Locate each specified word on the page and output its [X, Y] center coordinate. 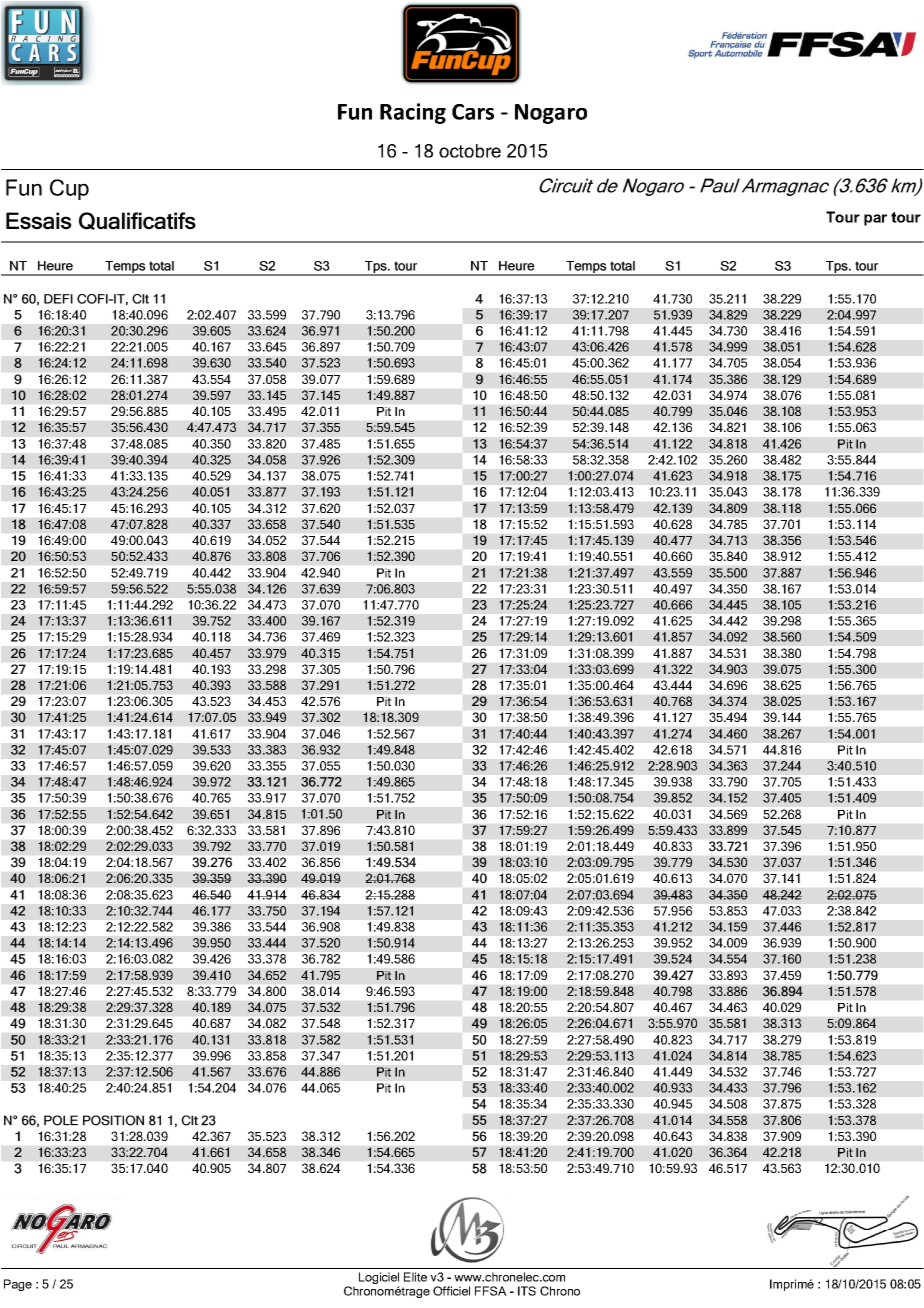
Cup [69, 189]
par [875, 220]
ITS [527, 1291]
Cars [473, 112]
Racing [413, 113]
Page [18, 1285]
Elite [415, 1277]
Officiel [451, 1291]
